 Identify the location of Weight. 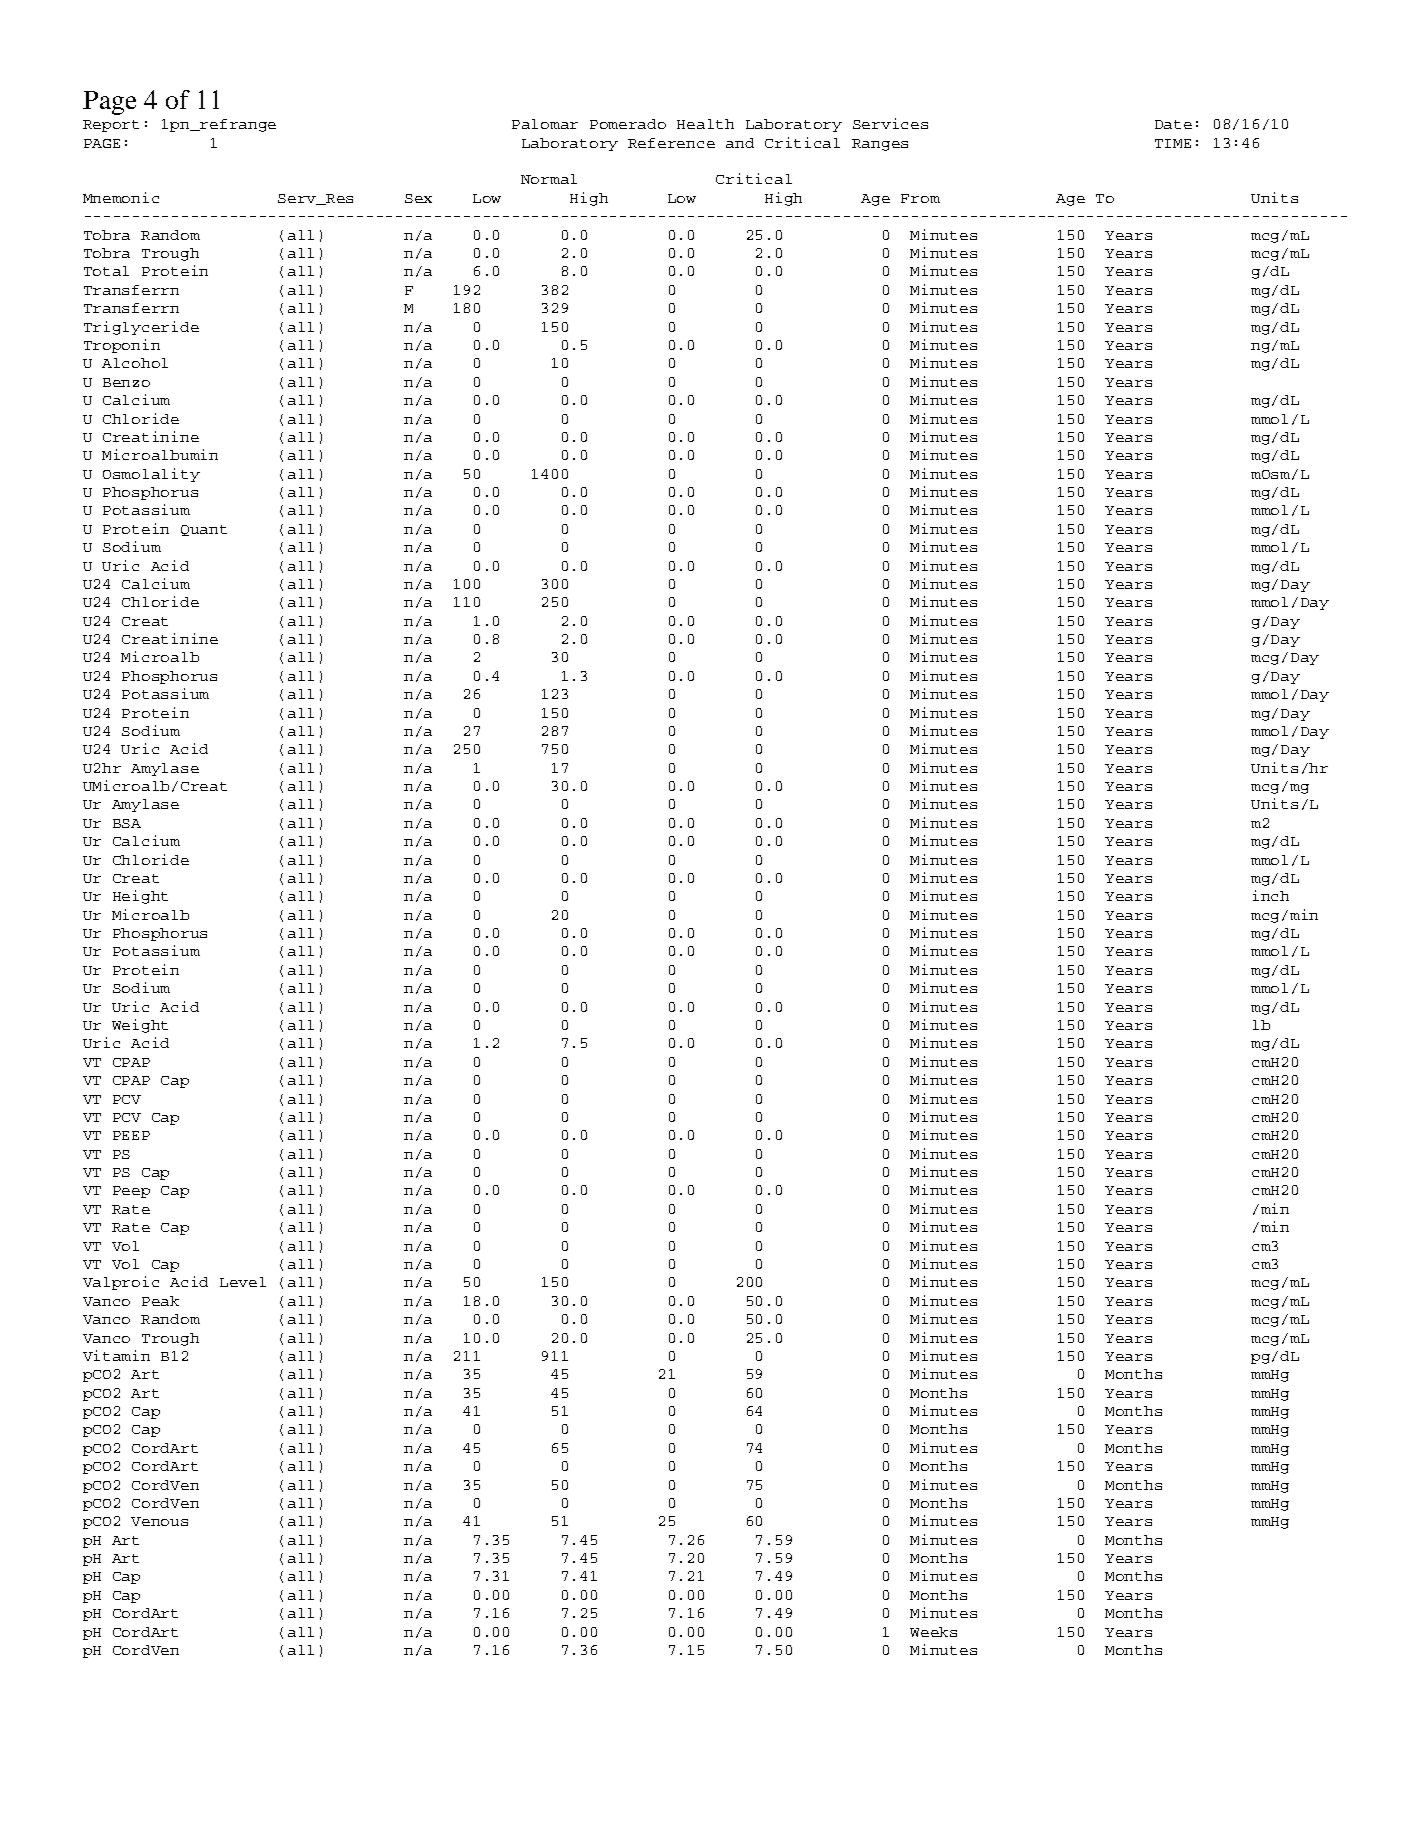
(140, 1026).
